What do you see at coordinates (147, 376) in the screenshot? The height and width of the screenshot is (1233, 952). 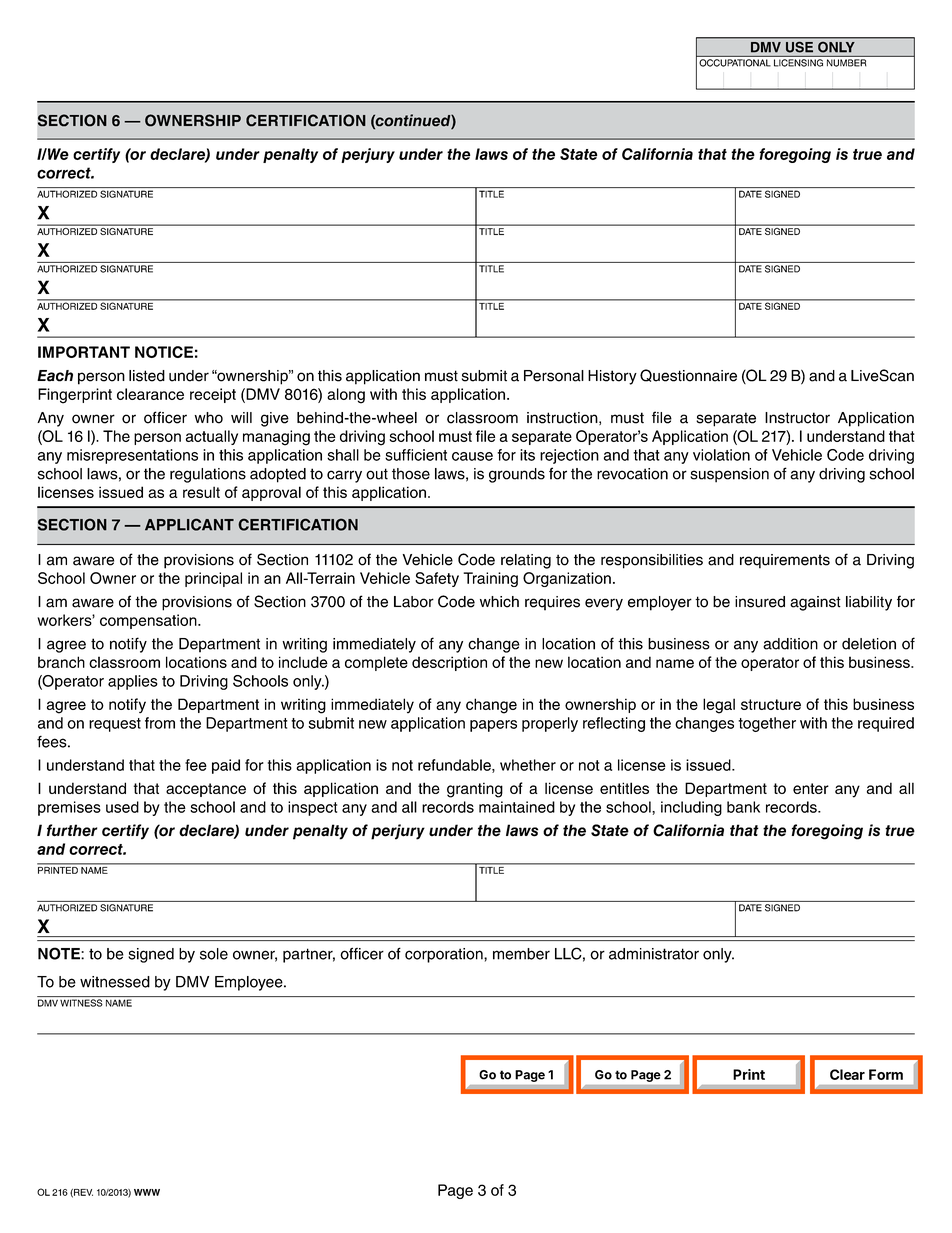 I see `listed` at bounding box center [147, 376].
